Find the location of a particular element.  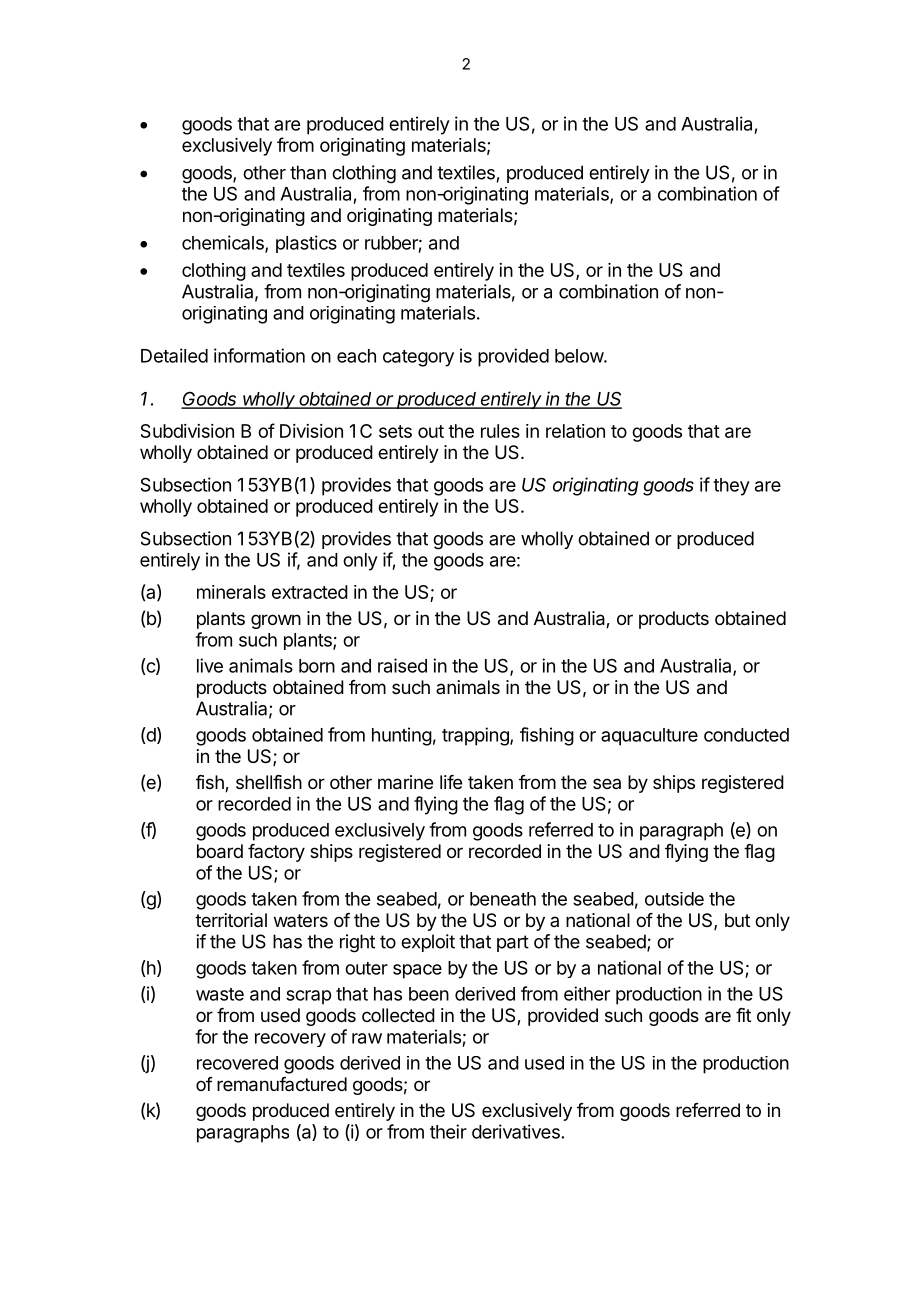

recovered is located at coordinates (237, 1063).
